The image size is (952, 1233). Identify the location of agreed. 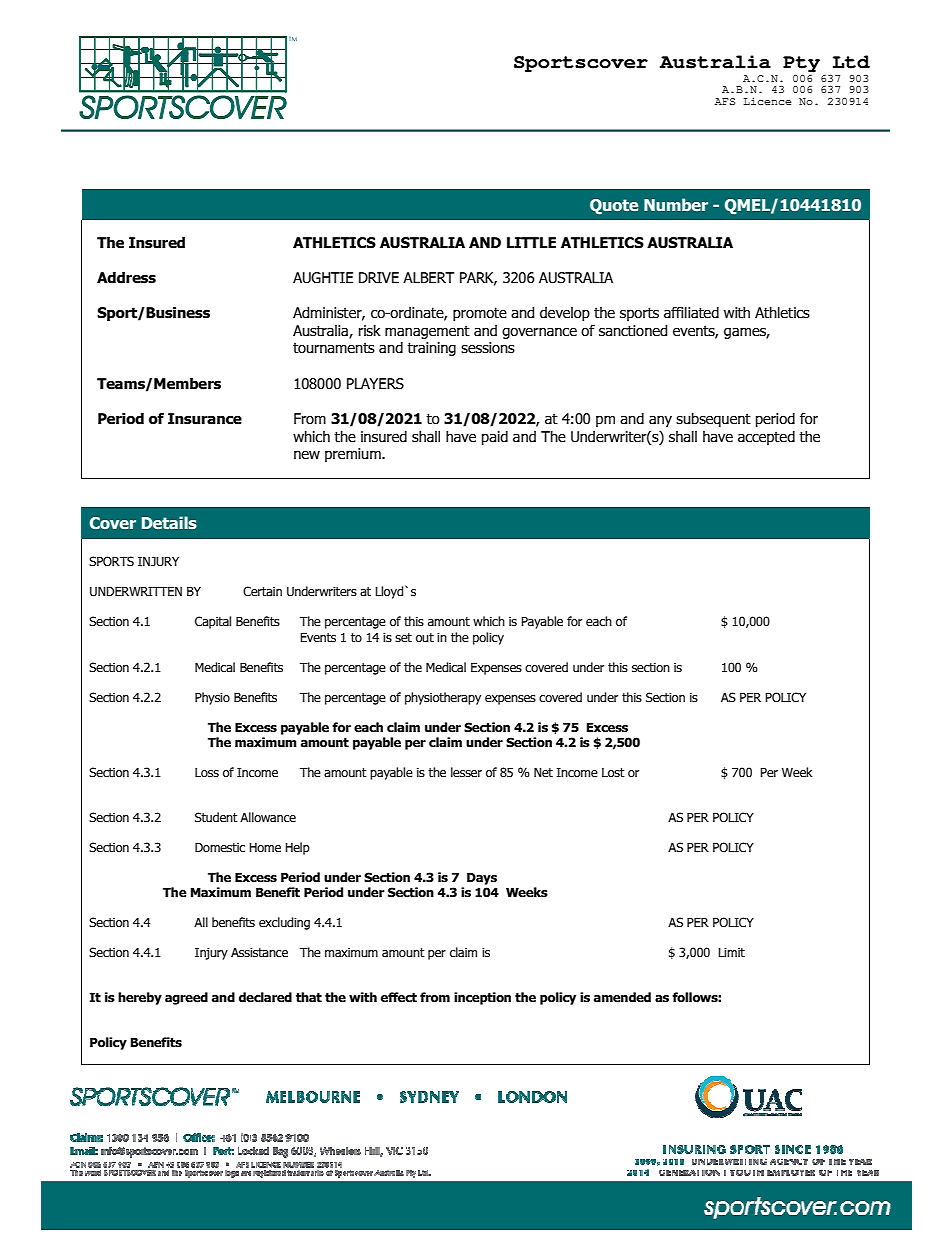
(186, 998).
